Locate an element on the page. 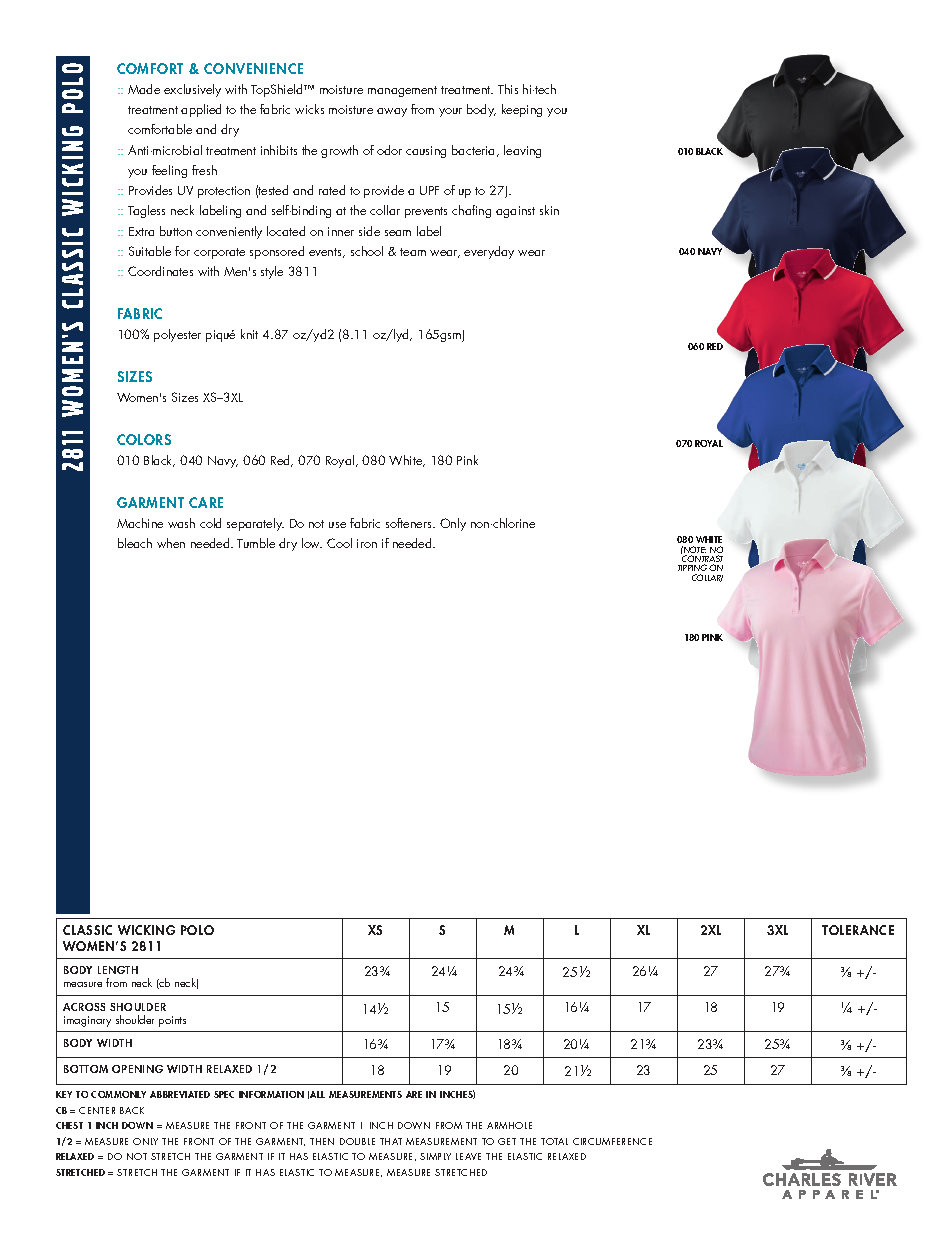 The image size is (952, 1233). your is located at coordinates (450, 112).
